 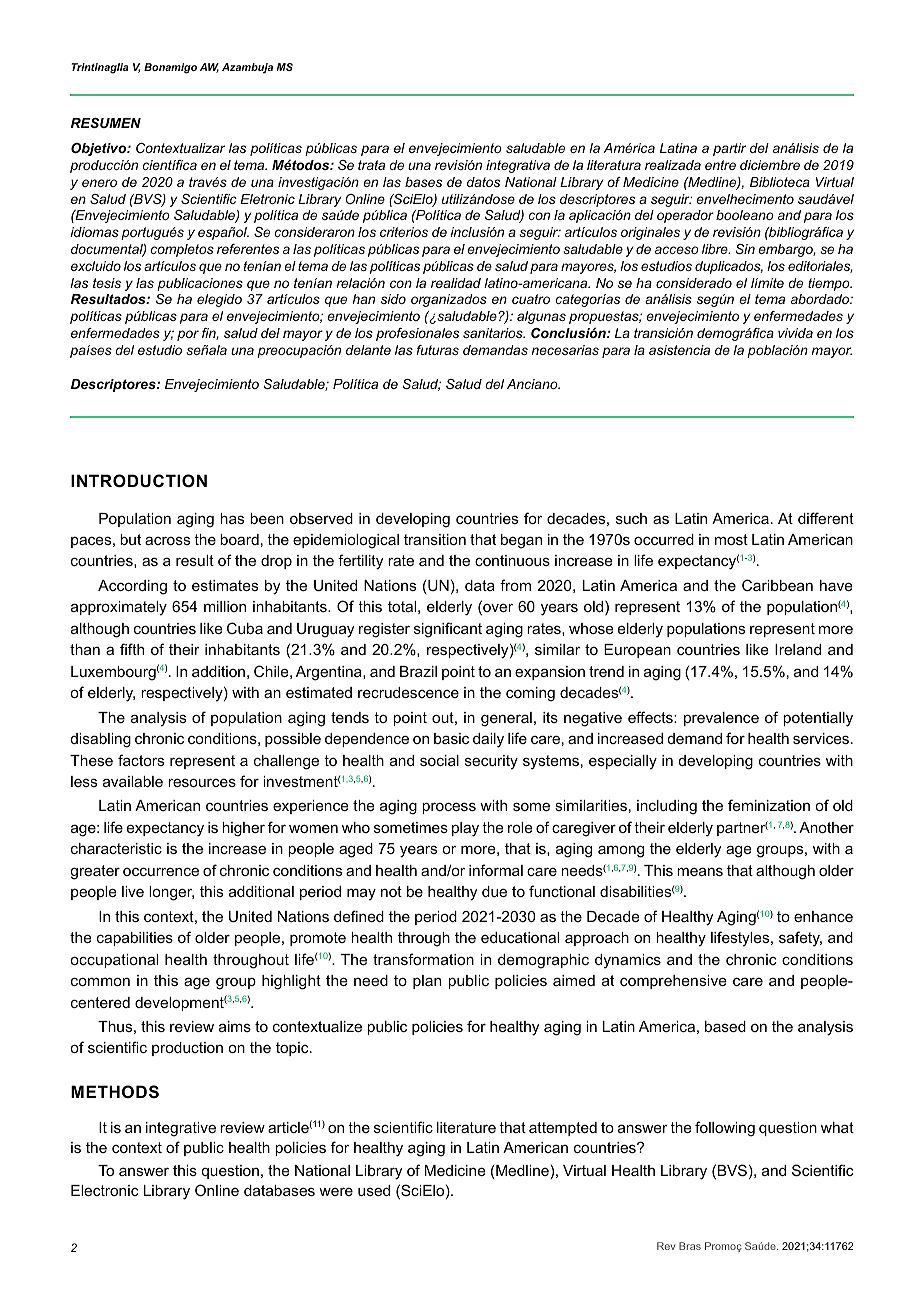 What do you see at coordinates (106, 123) in the document?
I see `RESUMEN` at bounding box center [106, 123].
